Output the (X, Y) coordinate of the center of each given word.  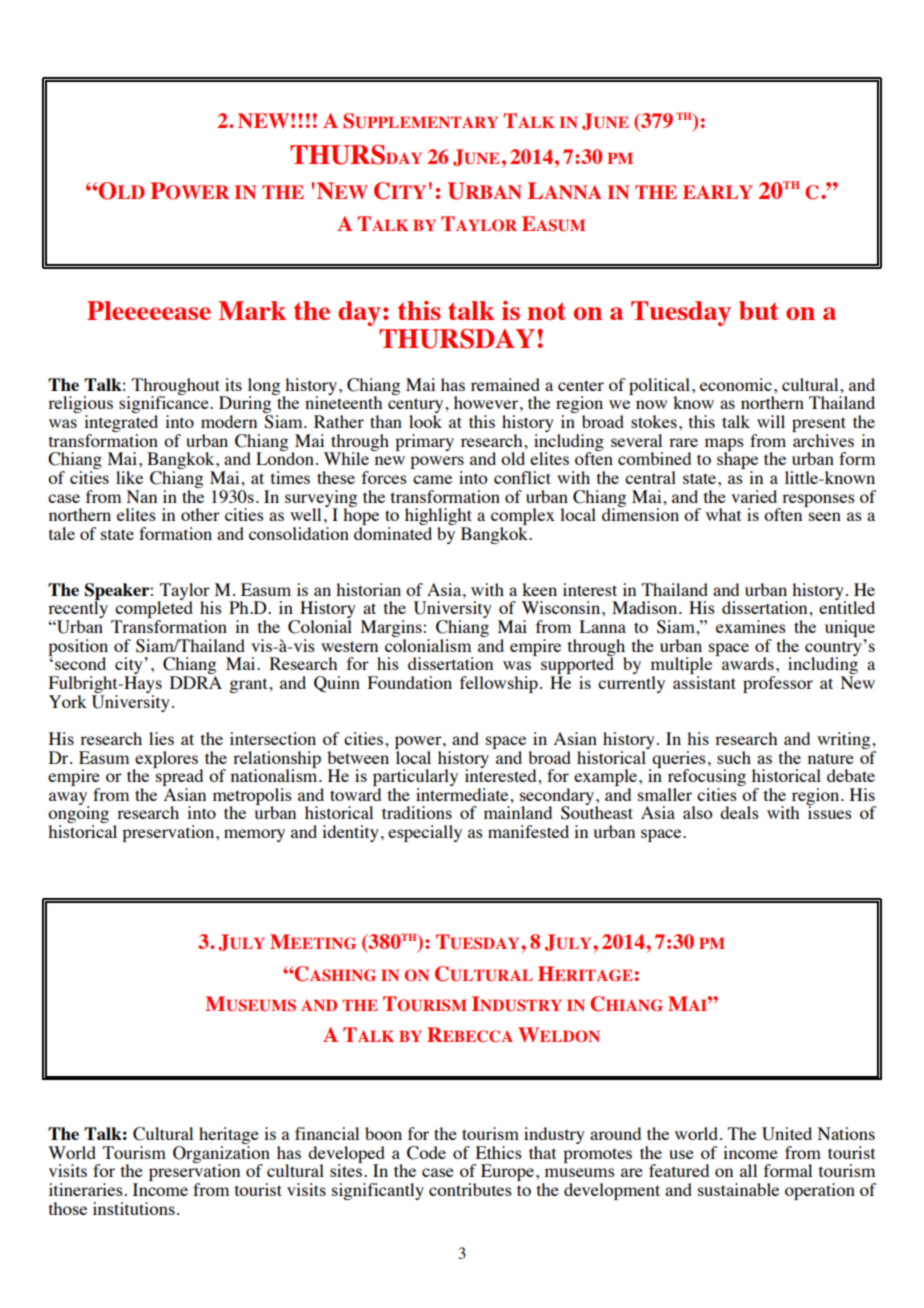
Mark (252, 310)
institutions (134, 1208)
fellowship (499, 684)
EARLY (718, 192)
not (546, 311)
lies (161, 738)
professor (778, 684)
